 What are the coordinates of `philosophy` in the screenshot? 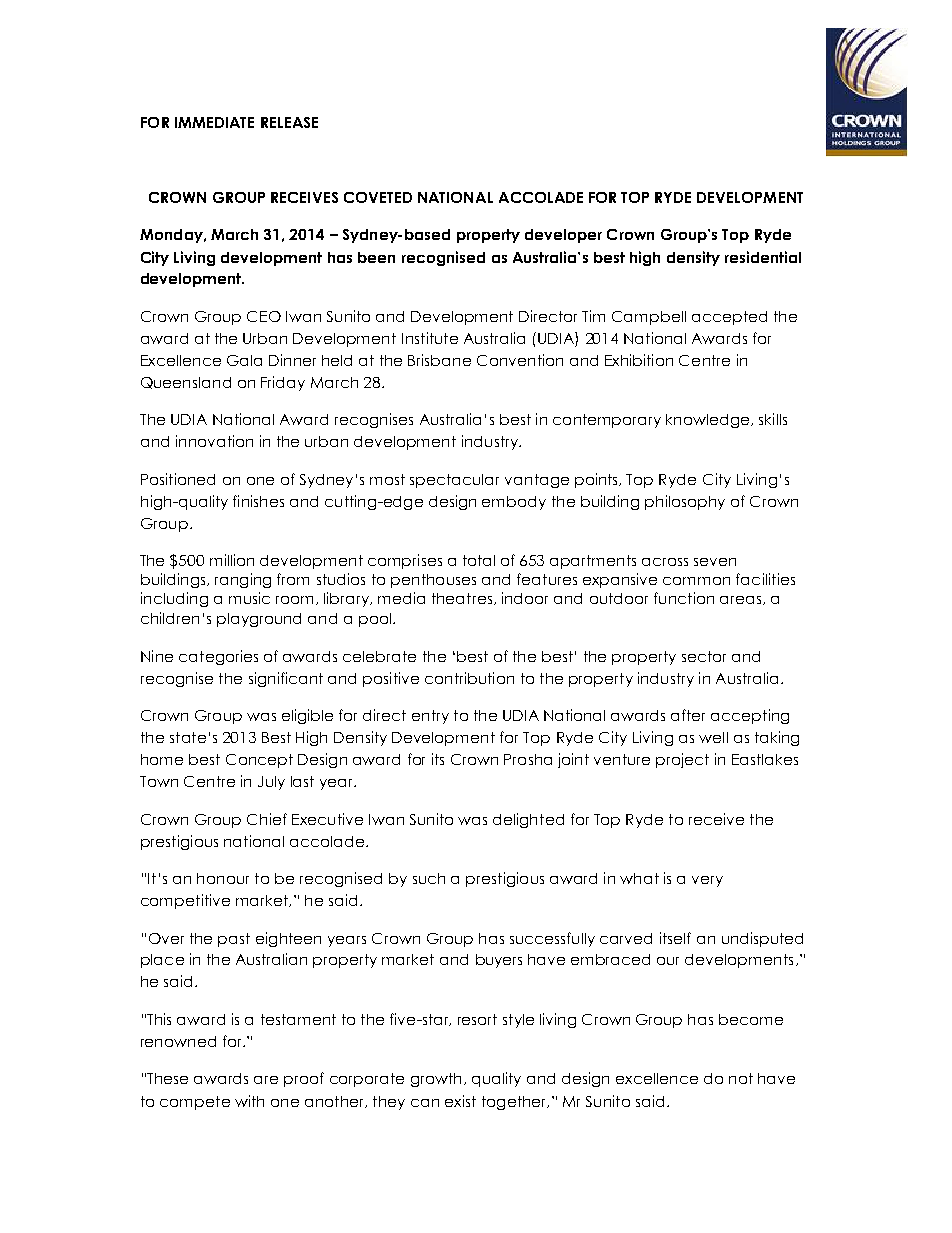 It's located at (685, 502).
